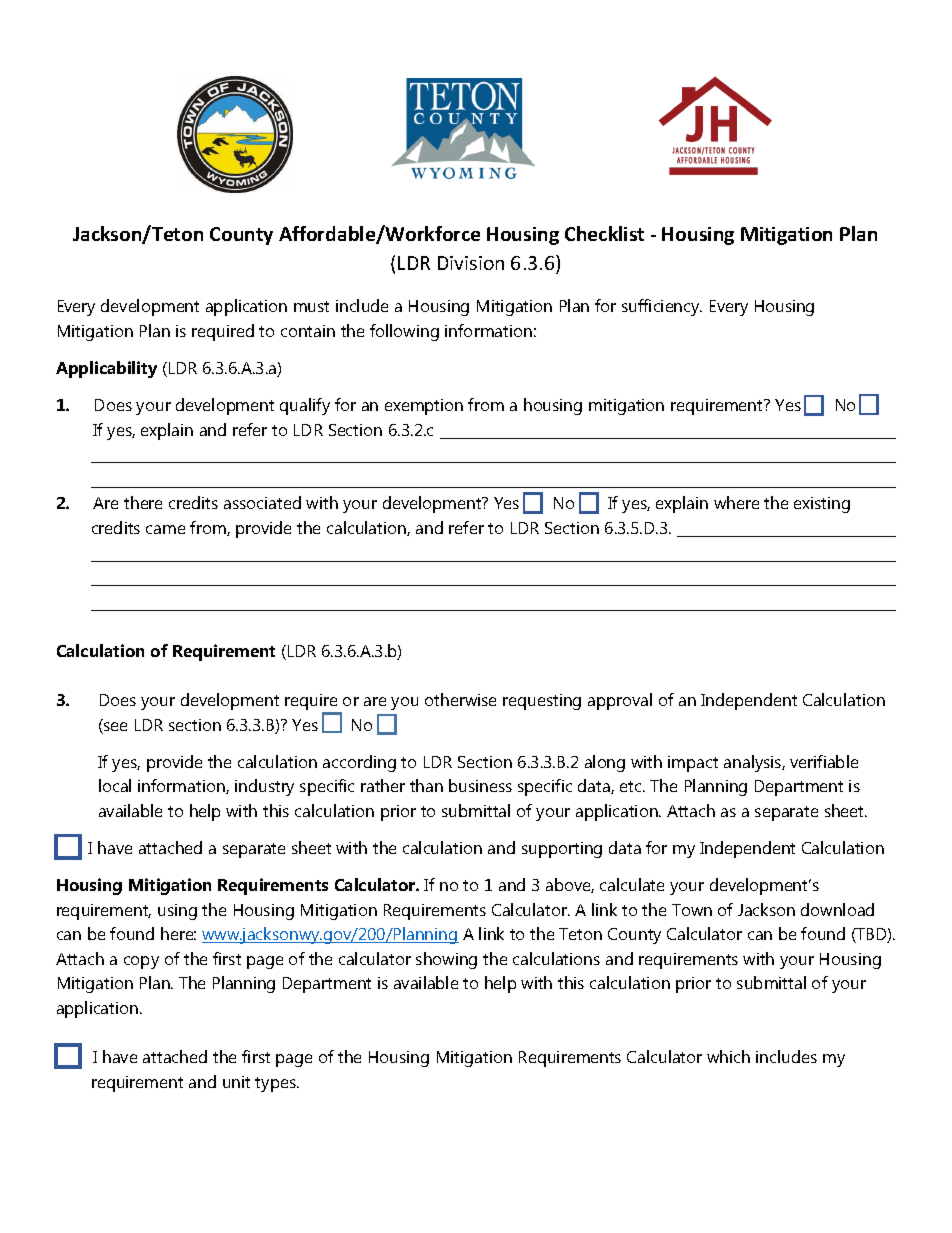 The image size is (952, 1233). Describe the element at coordinates (311, 306) in the screenshot. I see `must` at that location.
